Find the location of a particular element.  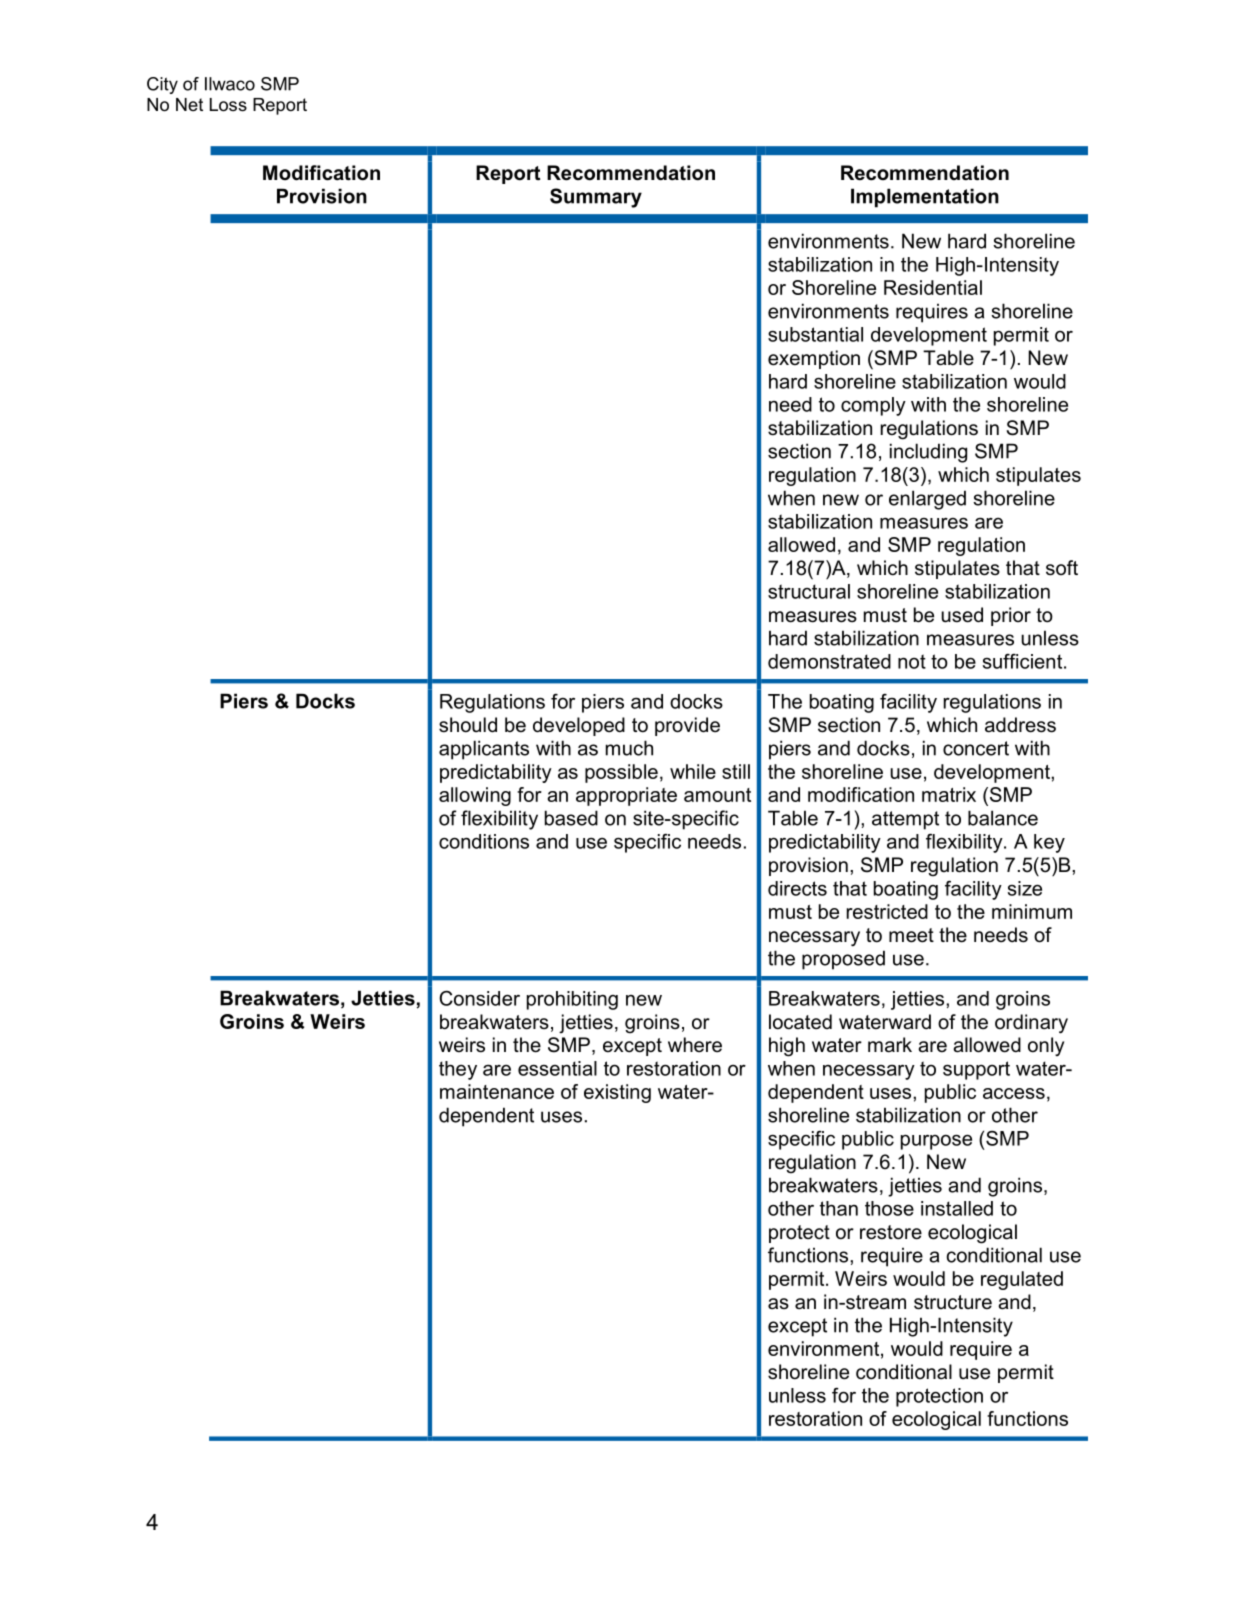

Implementation is located at coordinates (925, 198).
